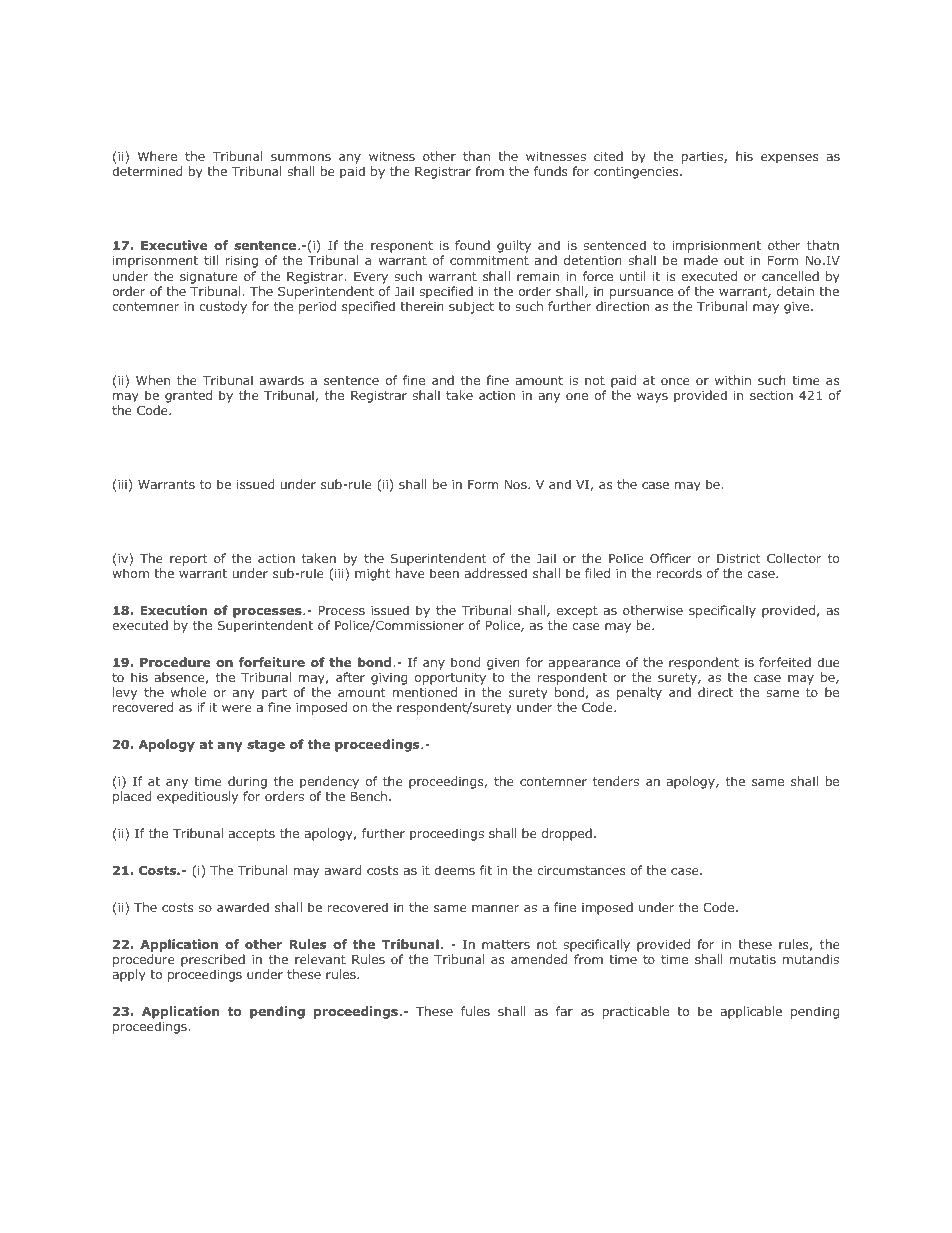  What do you see at coordinates (213, 962) in the screenshot?
I see `prescribed` at bounding box center [213, 962].
